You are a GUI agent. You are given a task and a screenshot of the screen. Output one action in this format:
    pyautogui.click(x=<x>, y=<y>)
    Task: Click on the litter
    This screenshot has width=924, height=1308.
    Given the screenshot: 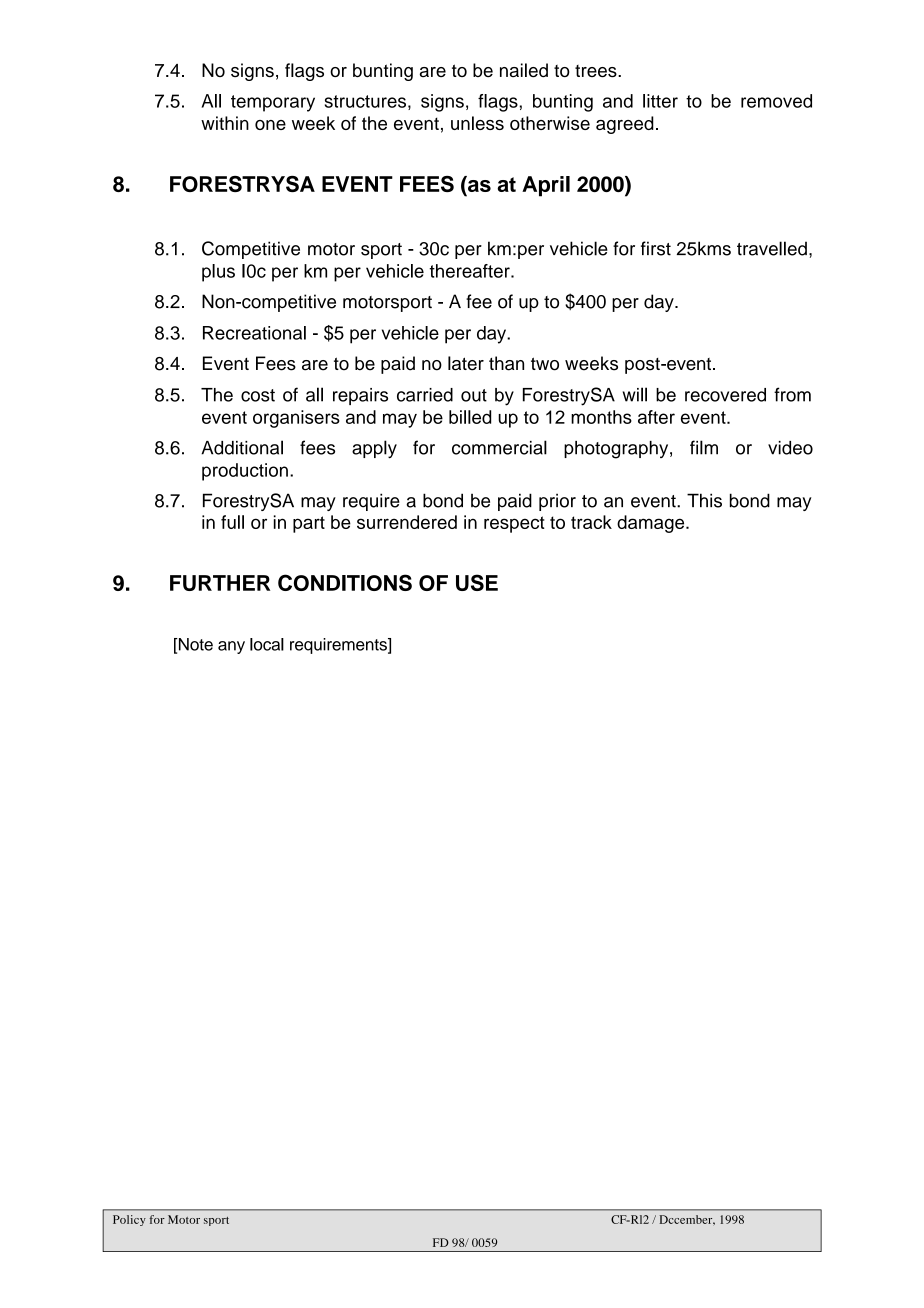 What is the action you would take?
    pyautogui.click(x=660, y=101)
